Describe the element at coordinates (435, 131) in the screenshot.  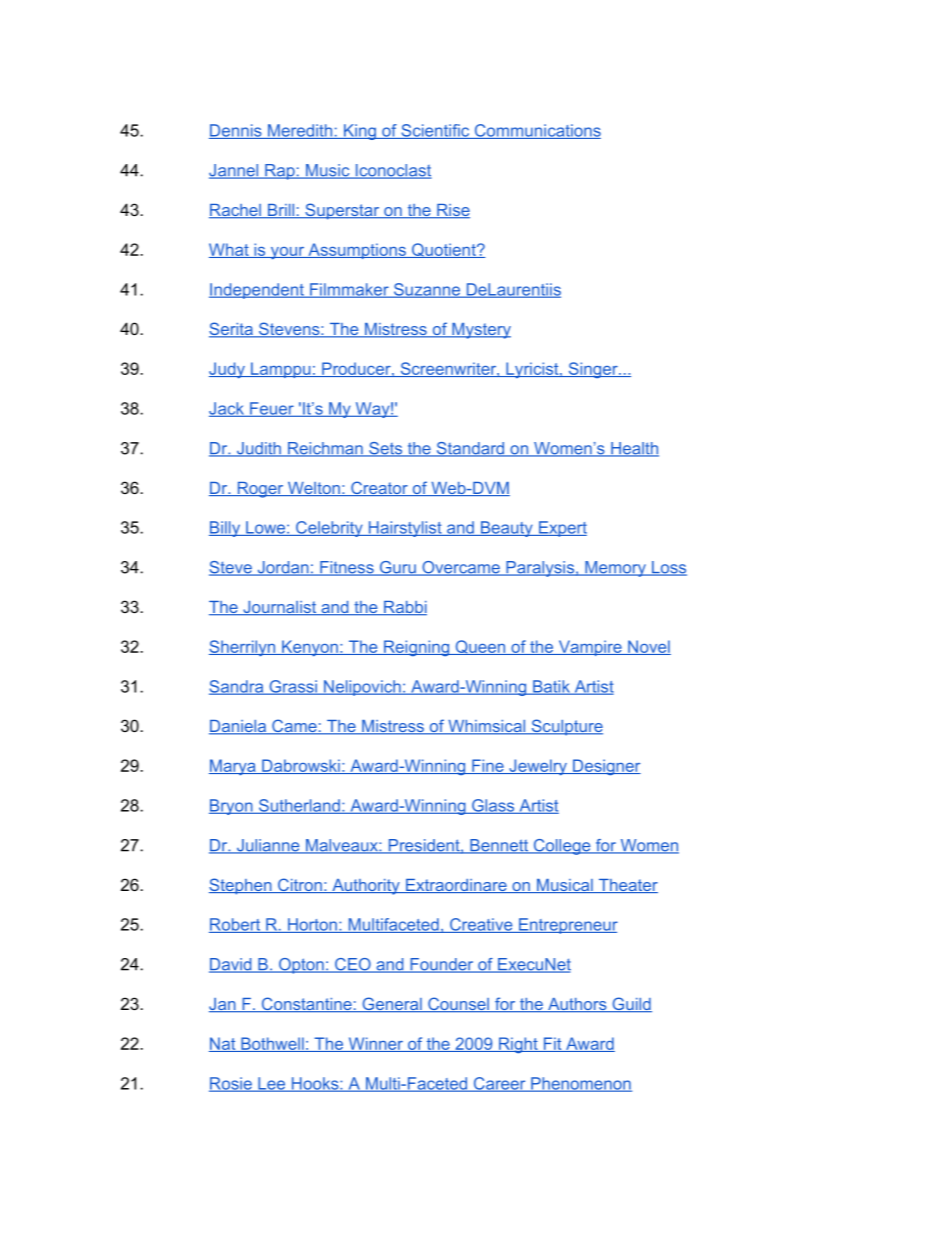
I see `Scientific` at that location.
